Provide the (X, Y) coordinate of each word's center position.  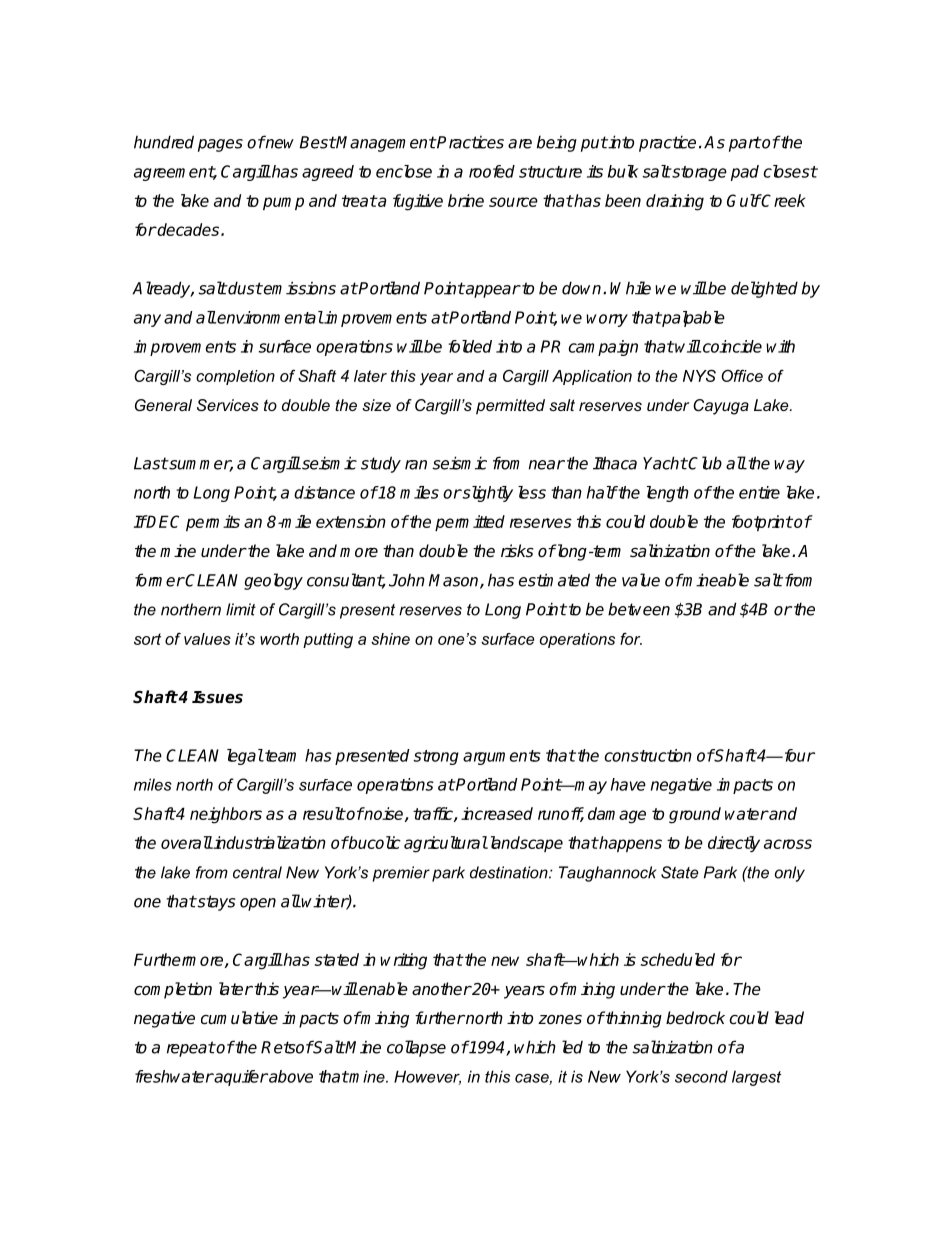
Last (151, 463)
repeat (191, 1049)
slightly (487, 494)
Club (704, 463)
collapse (416, 1048)
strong (436, 757)
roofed (492, 171)
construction (648, 755)
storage (698, 173)
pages (220, 145)
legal (245, 757)
